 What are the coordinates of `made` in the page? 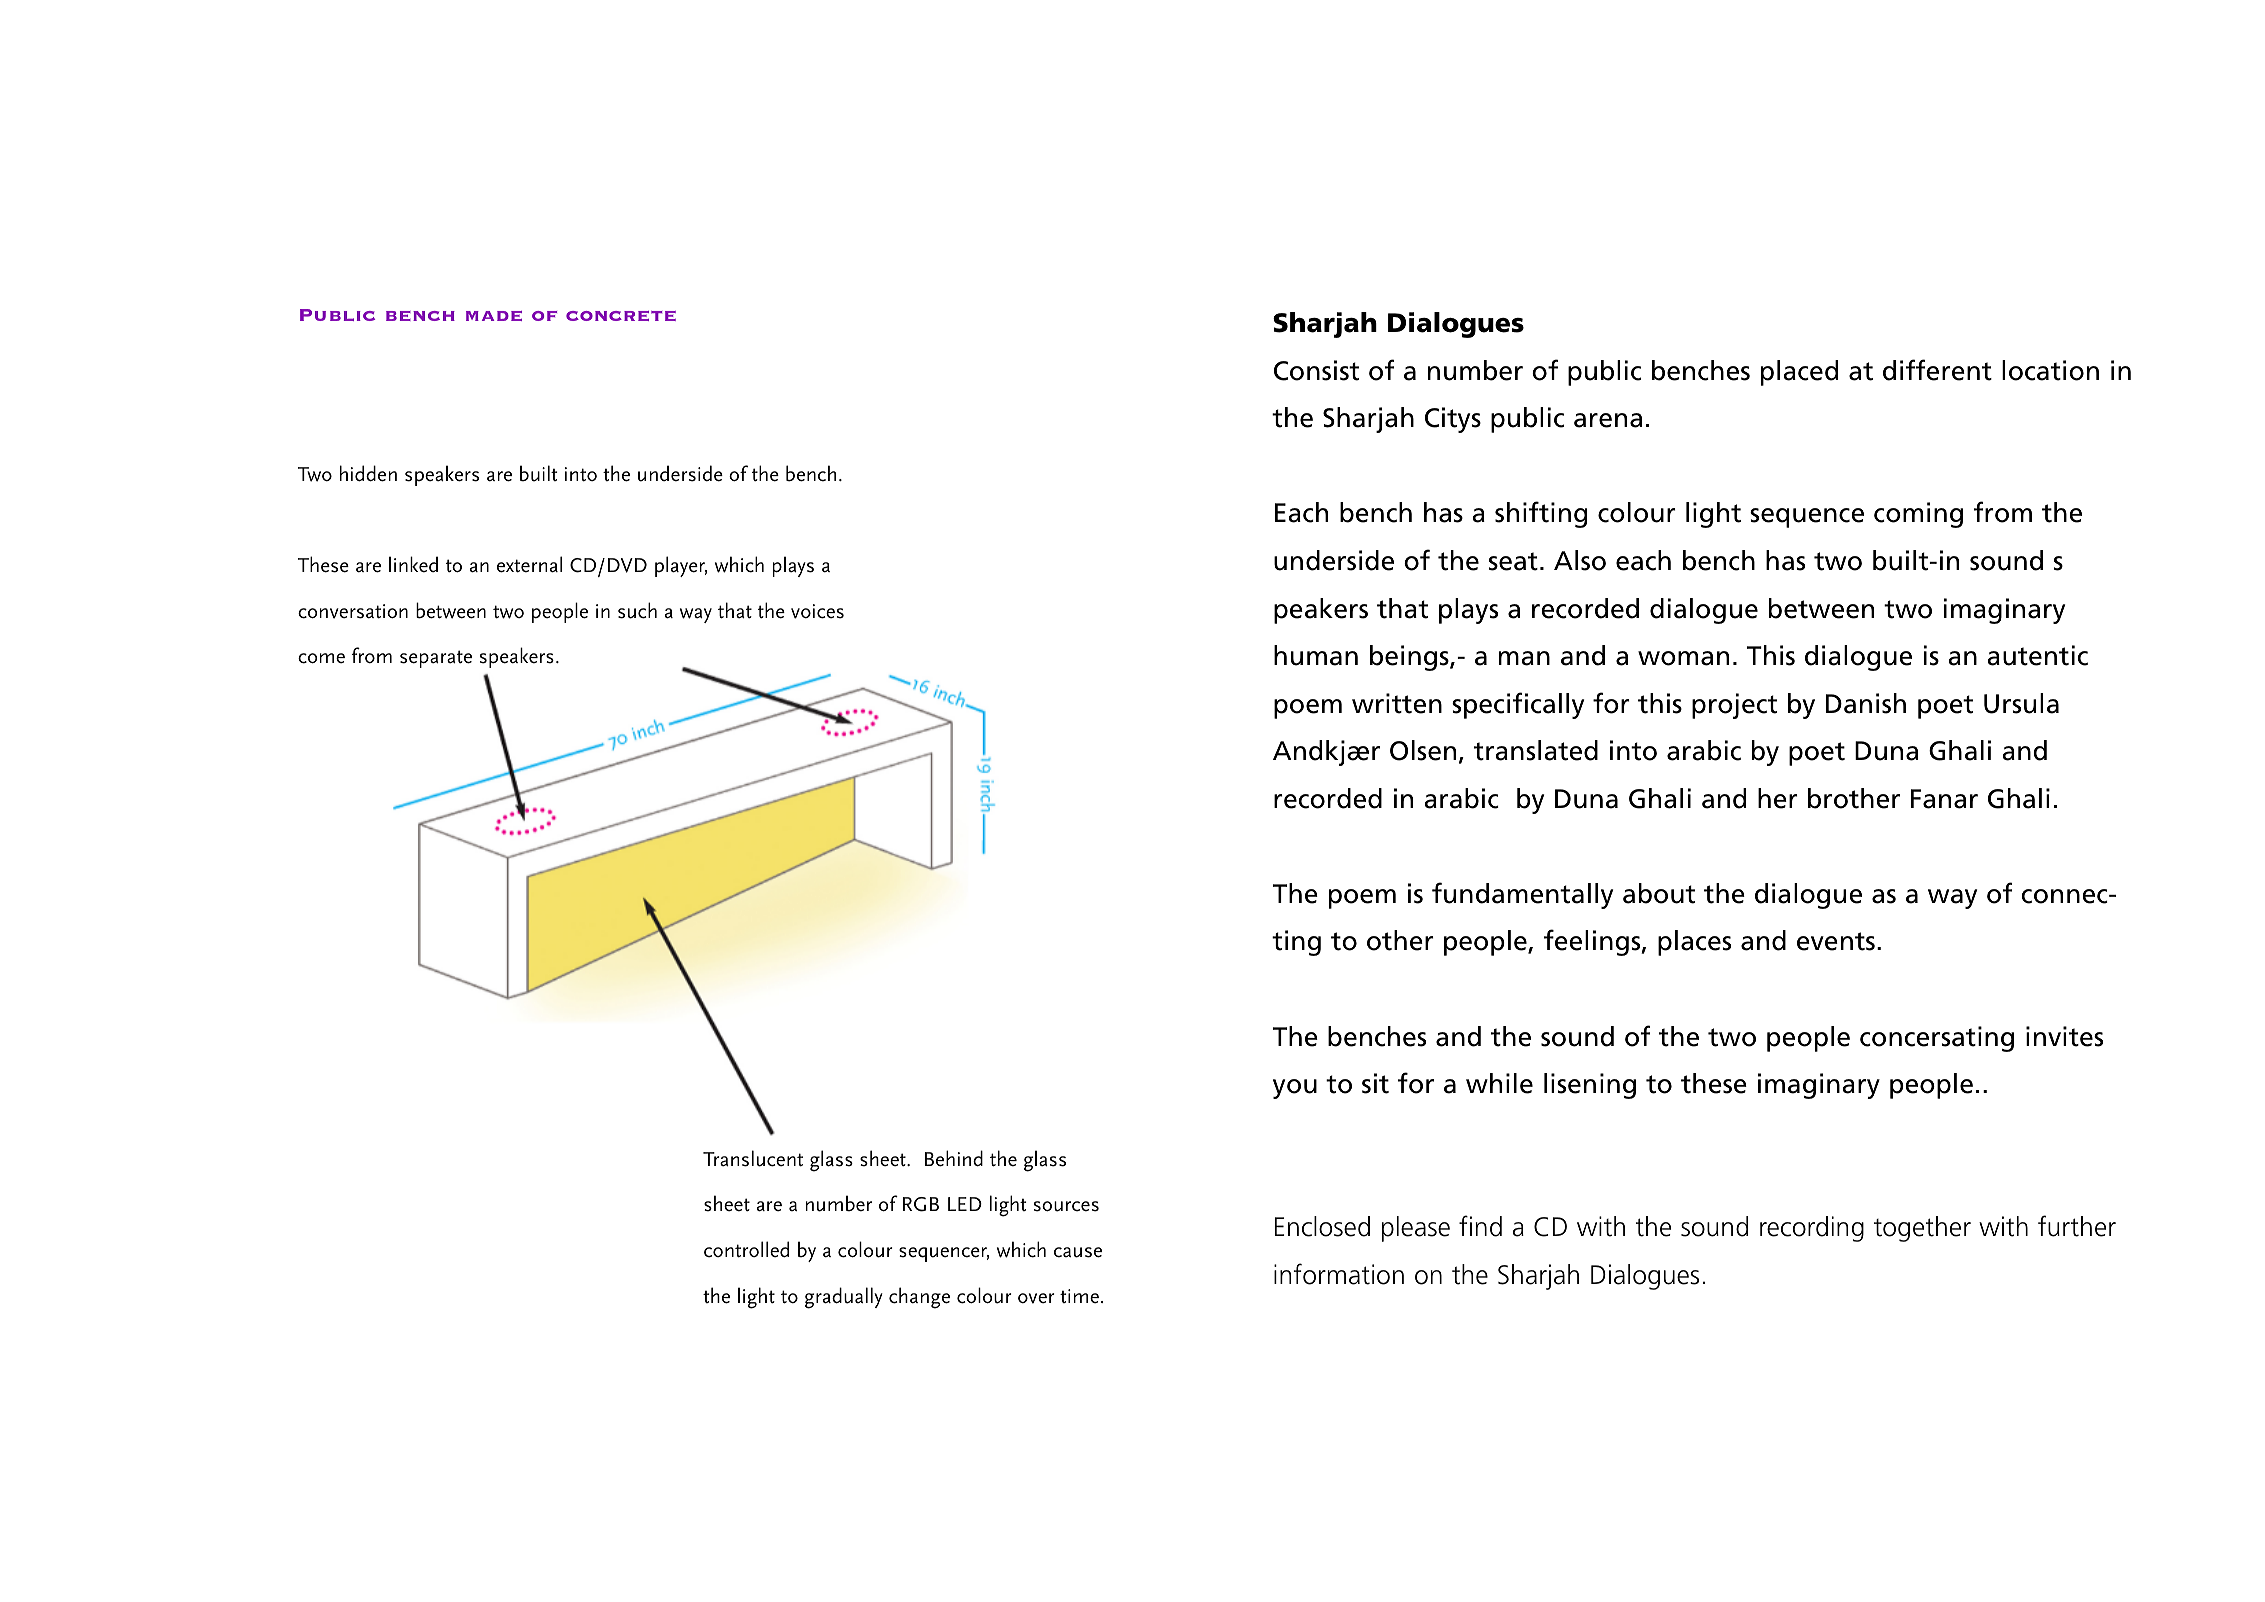 It's located at (494, 316).
